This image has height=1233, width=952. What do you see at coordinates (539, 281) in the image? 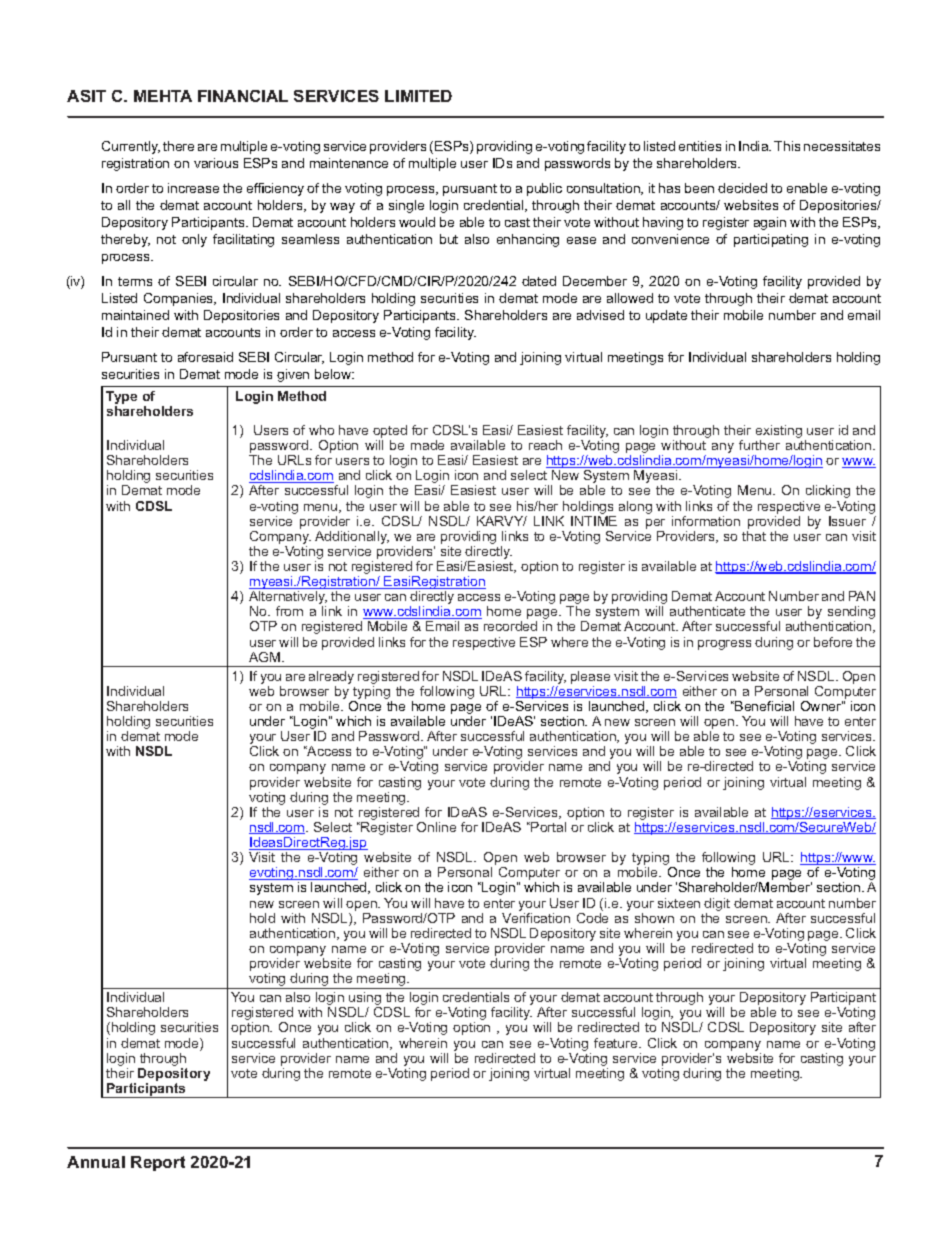
I see `dated` at bounding box center [539, 281].
